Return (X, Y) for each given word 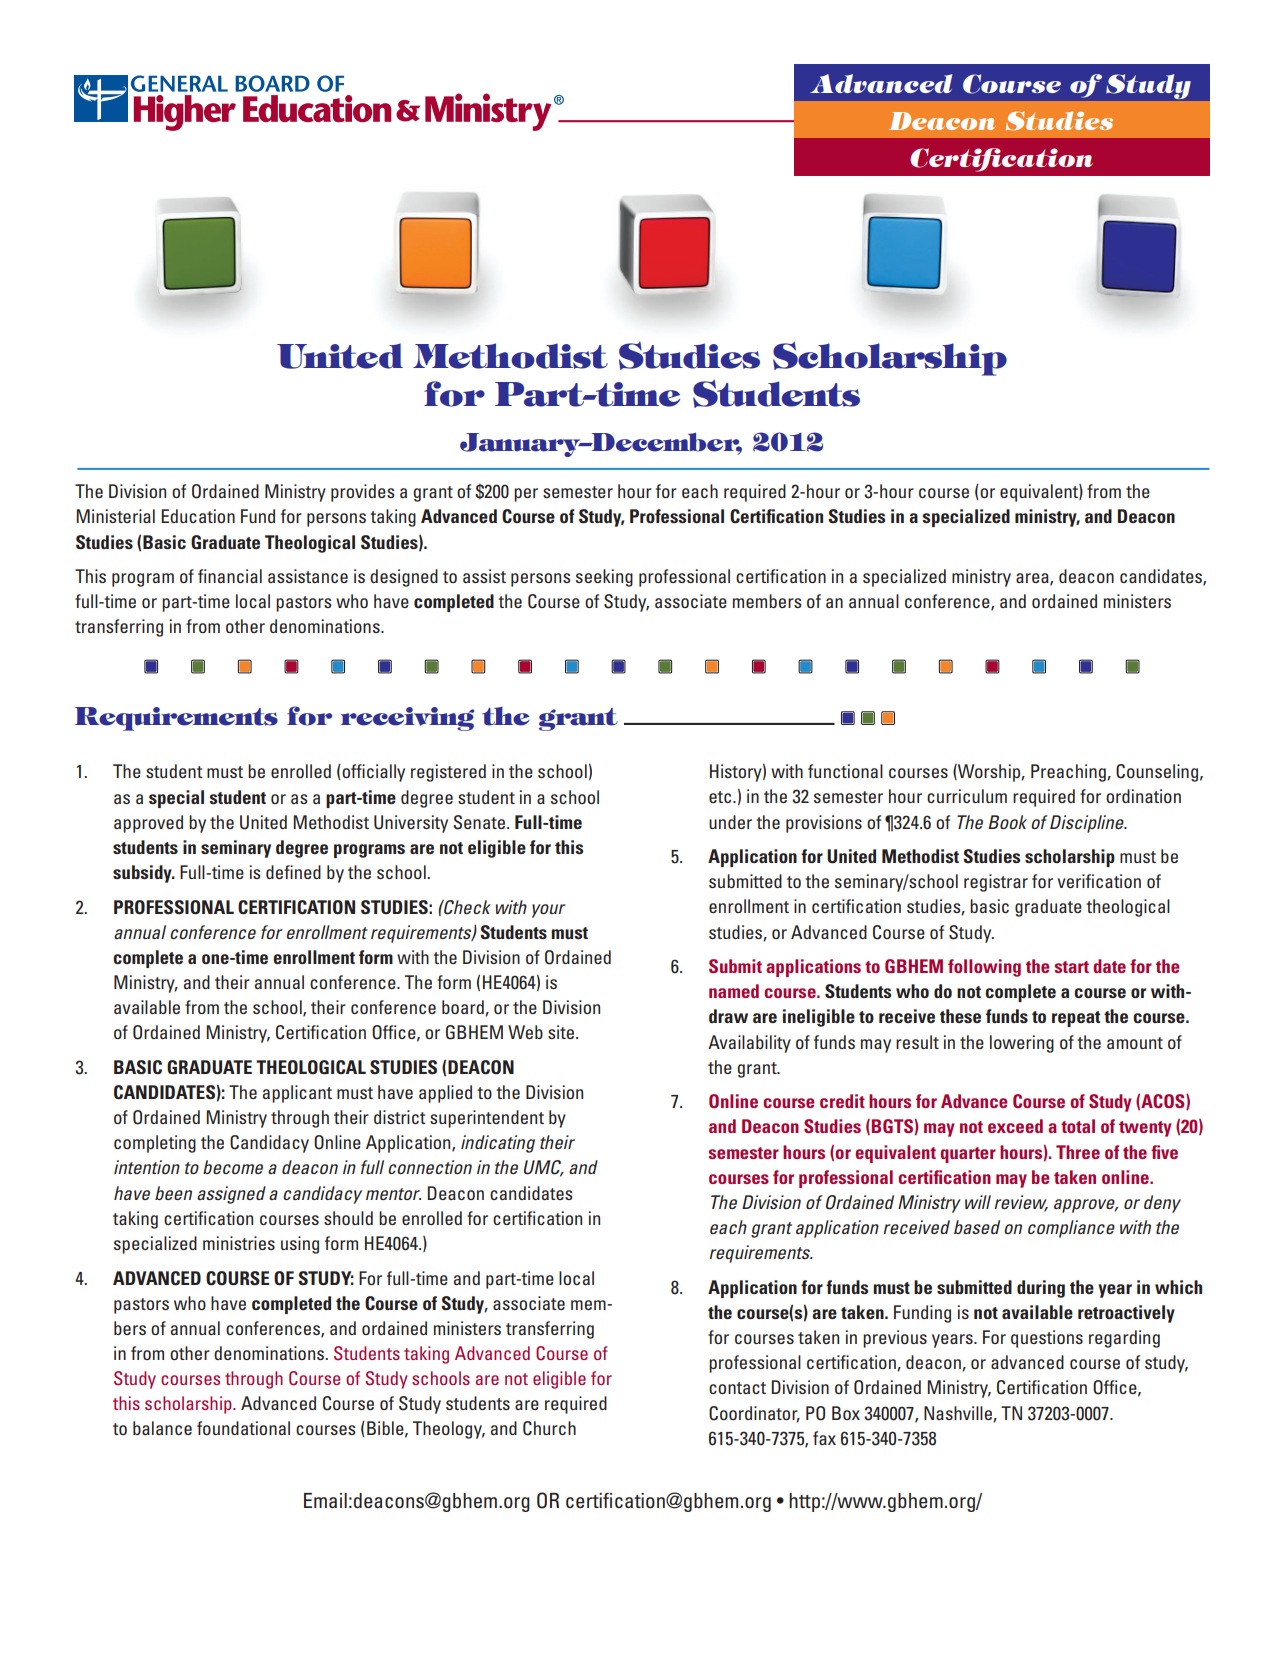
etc (721, 797)
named (734, 991)
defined (293, 872)
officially (372, 773)
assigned (231, 1195)
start (1072, 967)
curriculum (967, 796)
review (1021, 1203)
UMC (544, 1168)
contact (737, 1388)
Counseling (1157, 773)
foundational (243, 1428)
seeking (604, 578)
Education (198, 516)
